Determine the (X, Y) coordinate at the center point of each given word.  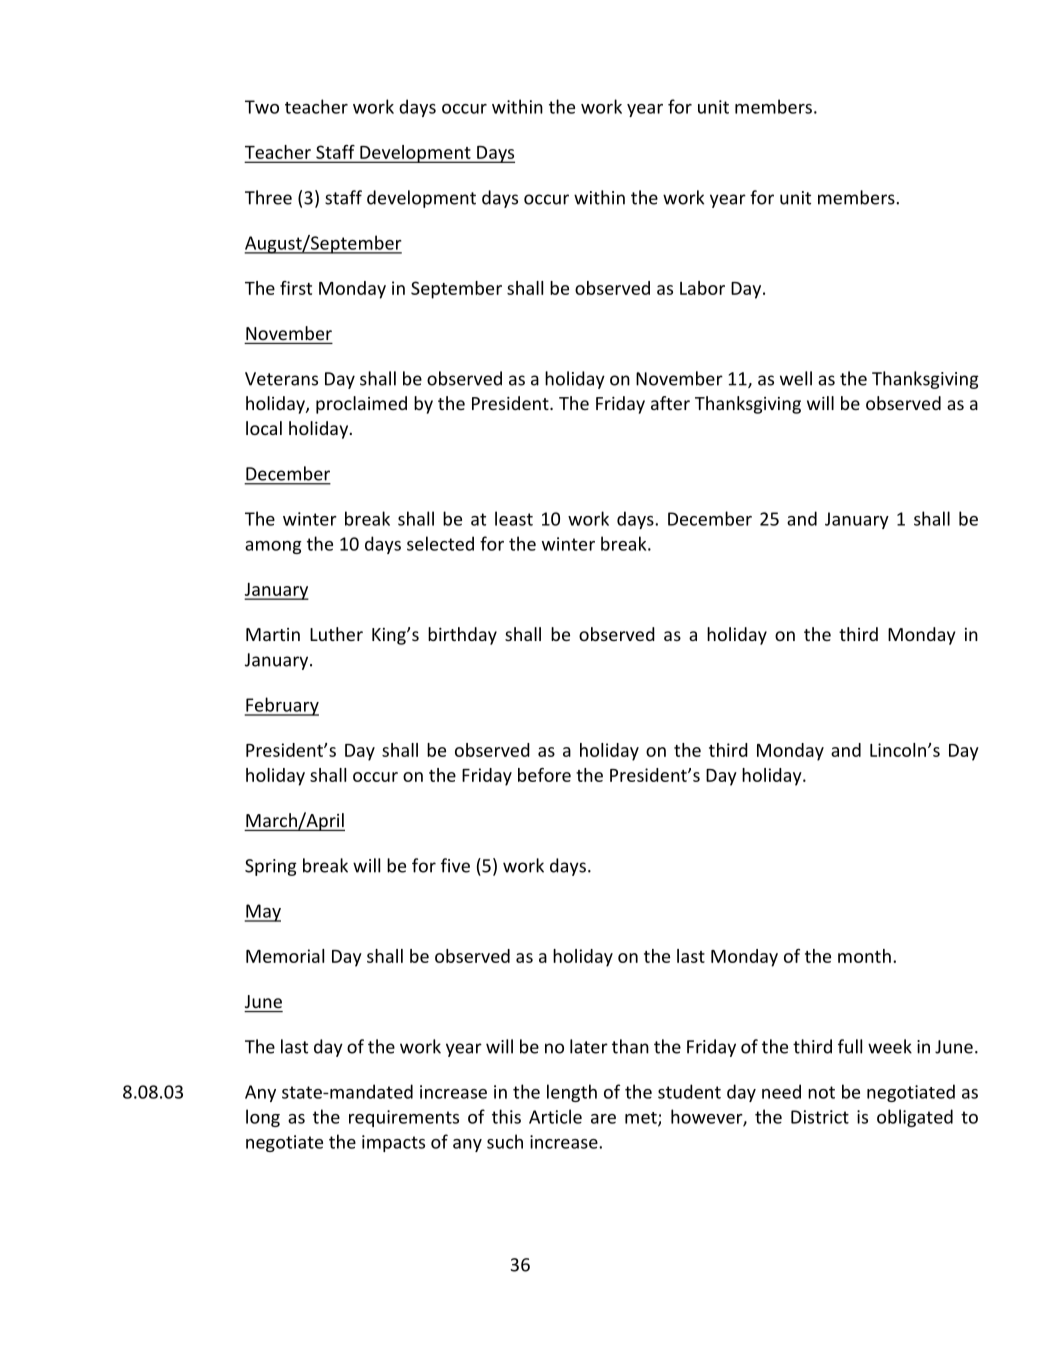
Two (262, 107)
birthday (462, 636)
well (796, 378)
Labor (702, 288)
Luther (336, 634)
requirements (404, 1118)
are (603, 1119)
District (820, 1117)
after (670, 403)
